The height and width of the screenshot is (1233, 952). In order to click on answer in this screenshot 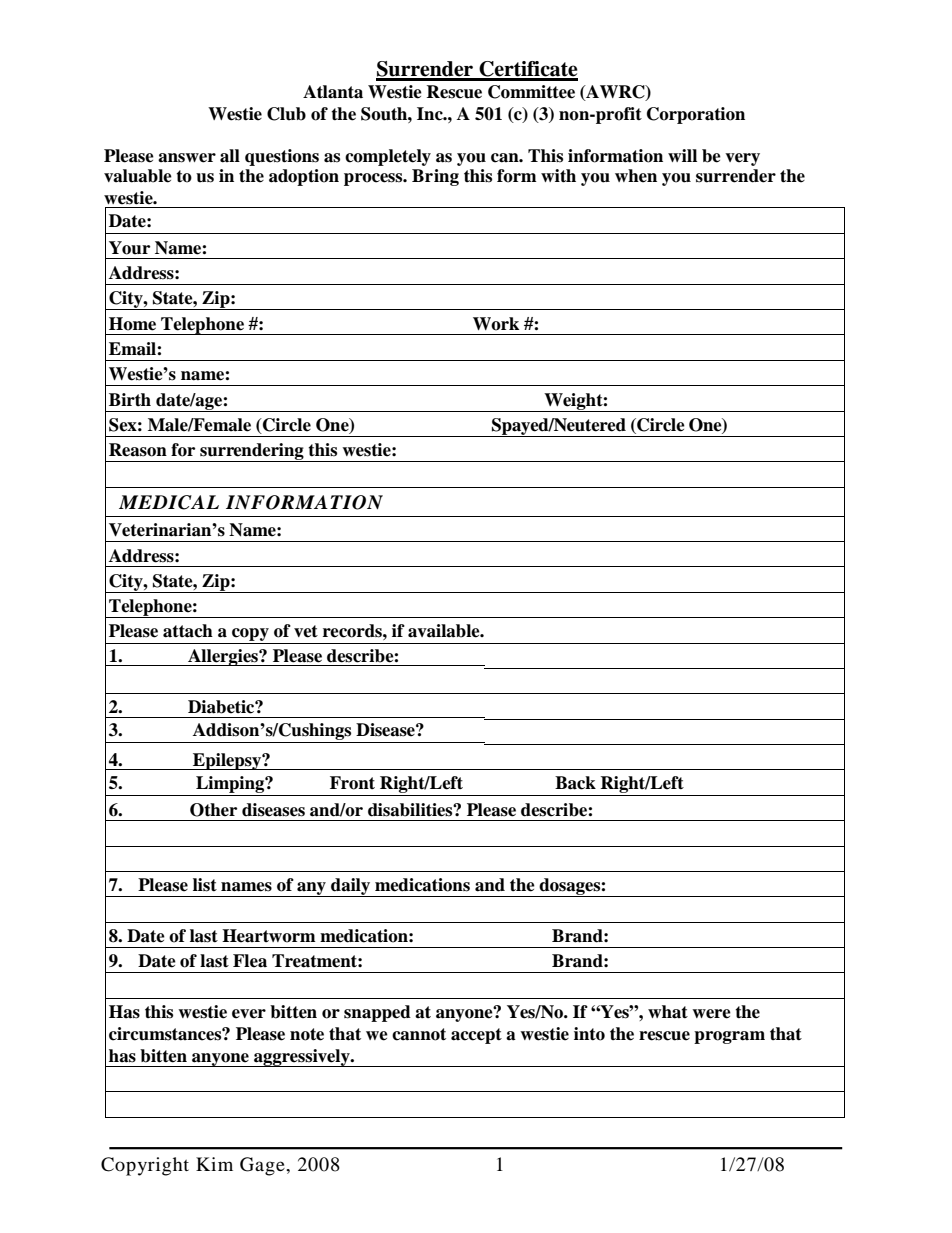, I will do `click(187, 158)`.
